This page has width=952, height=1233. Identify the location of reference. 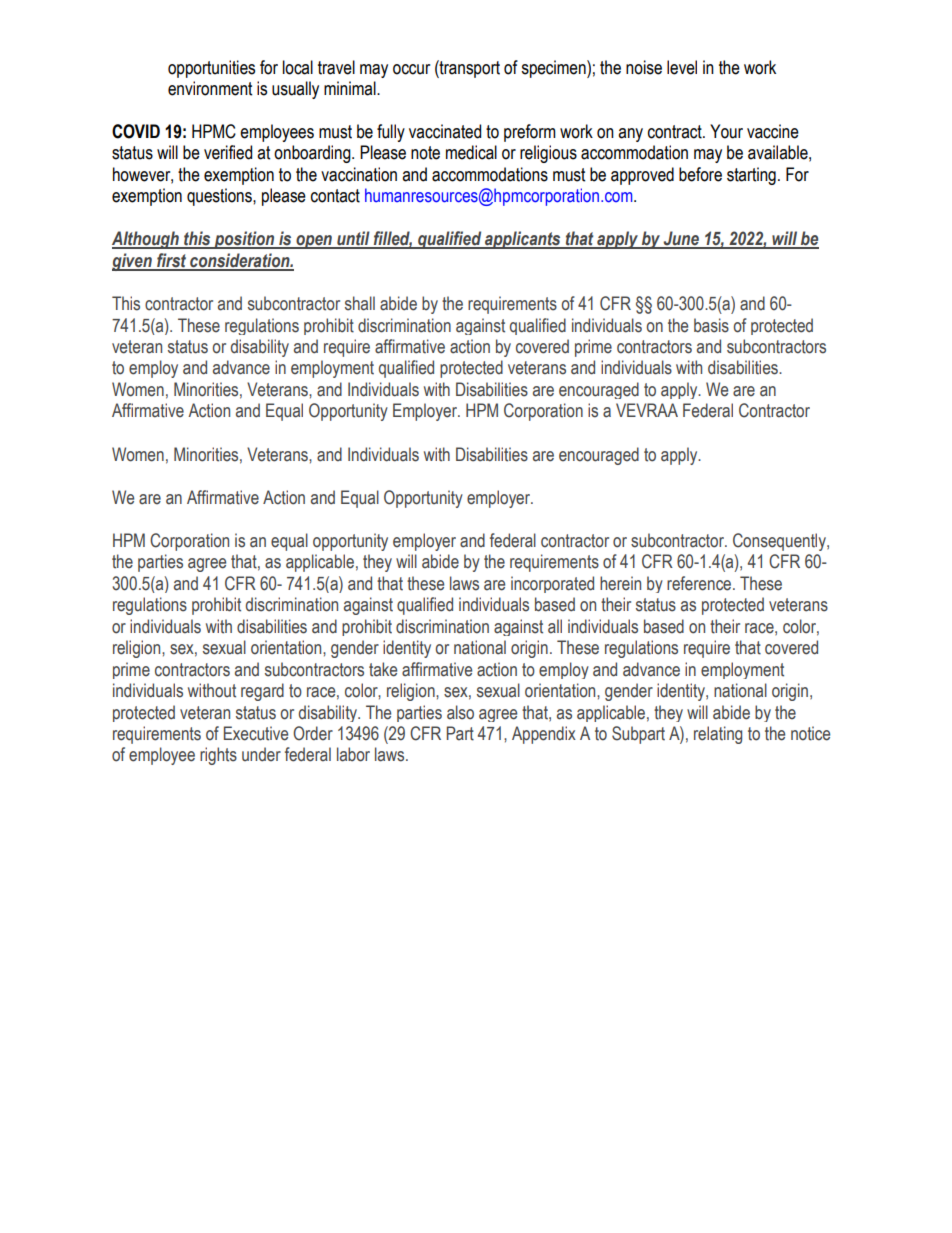
(699, 583).
